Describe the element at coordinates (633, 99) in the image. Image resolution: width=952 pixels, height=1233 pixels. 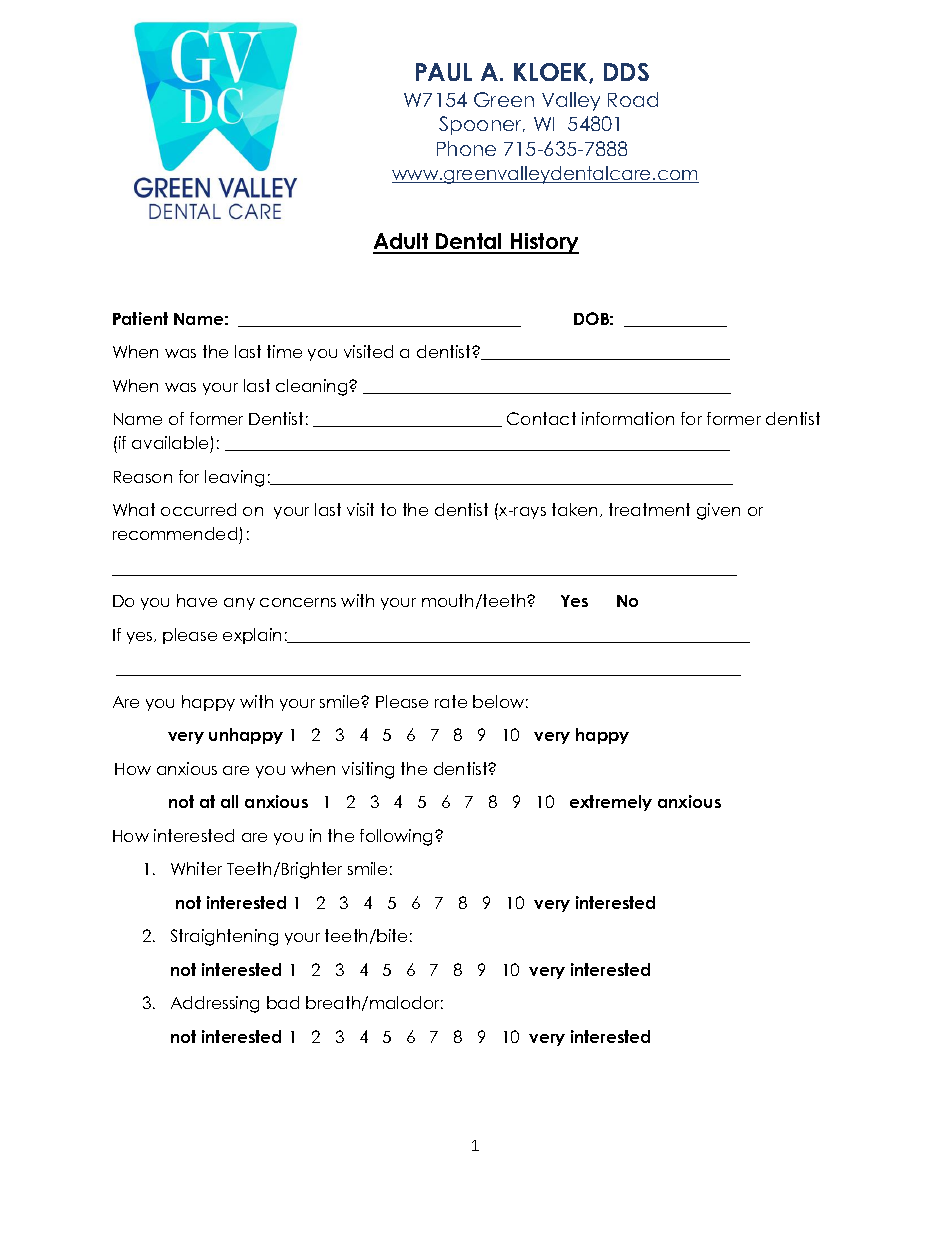
I see `Road` at that location.
